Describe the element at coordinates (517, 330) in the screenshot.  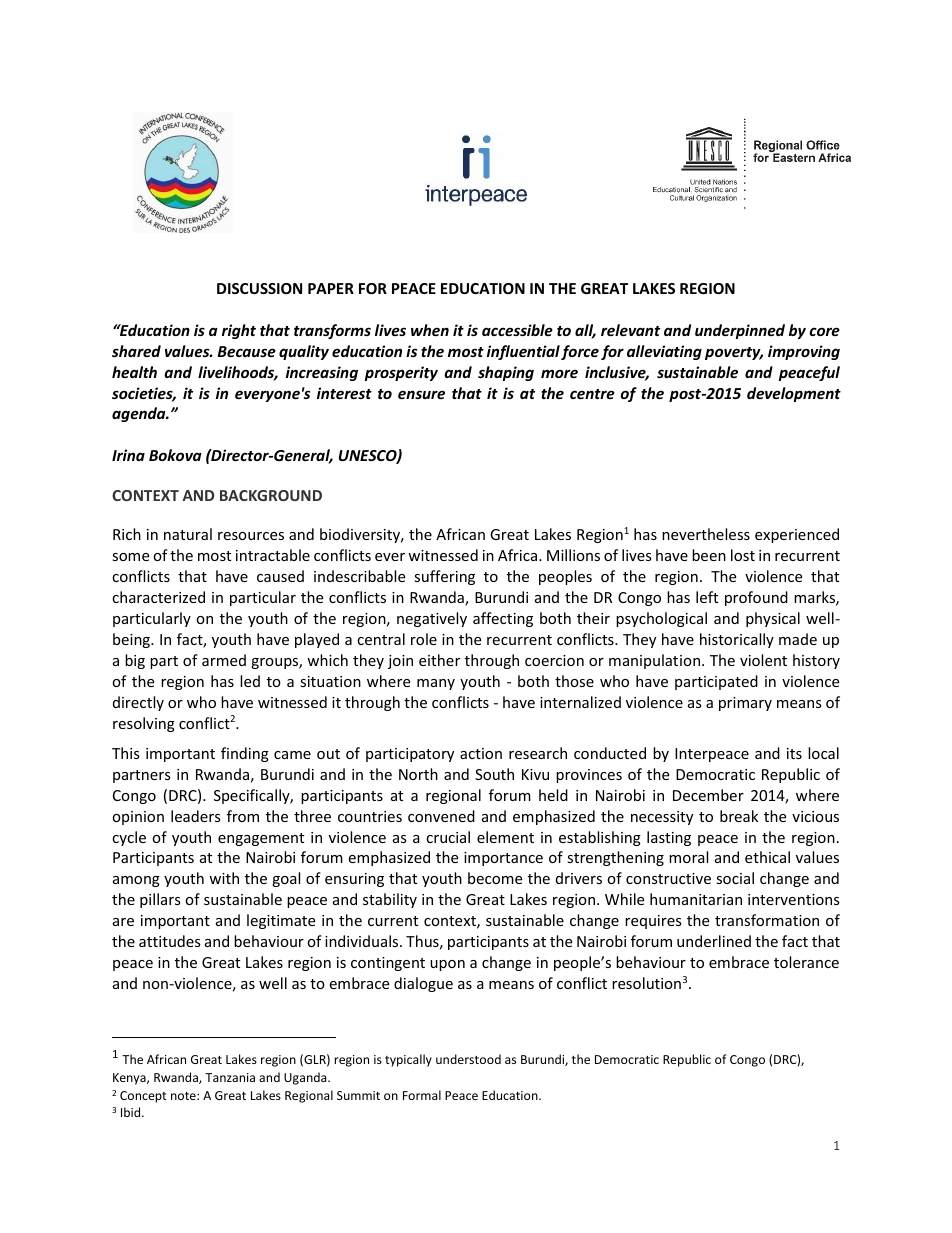
I see `accessible` at that location.
